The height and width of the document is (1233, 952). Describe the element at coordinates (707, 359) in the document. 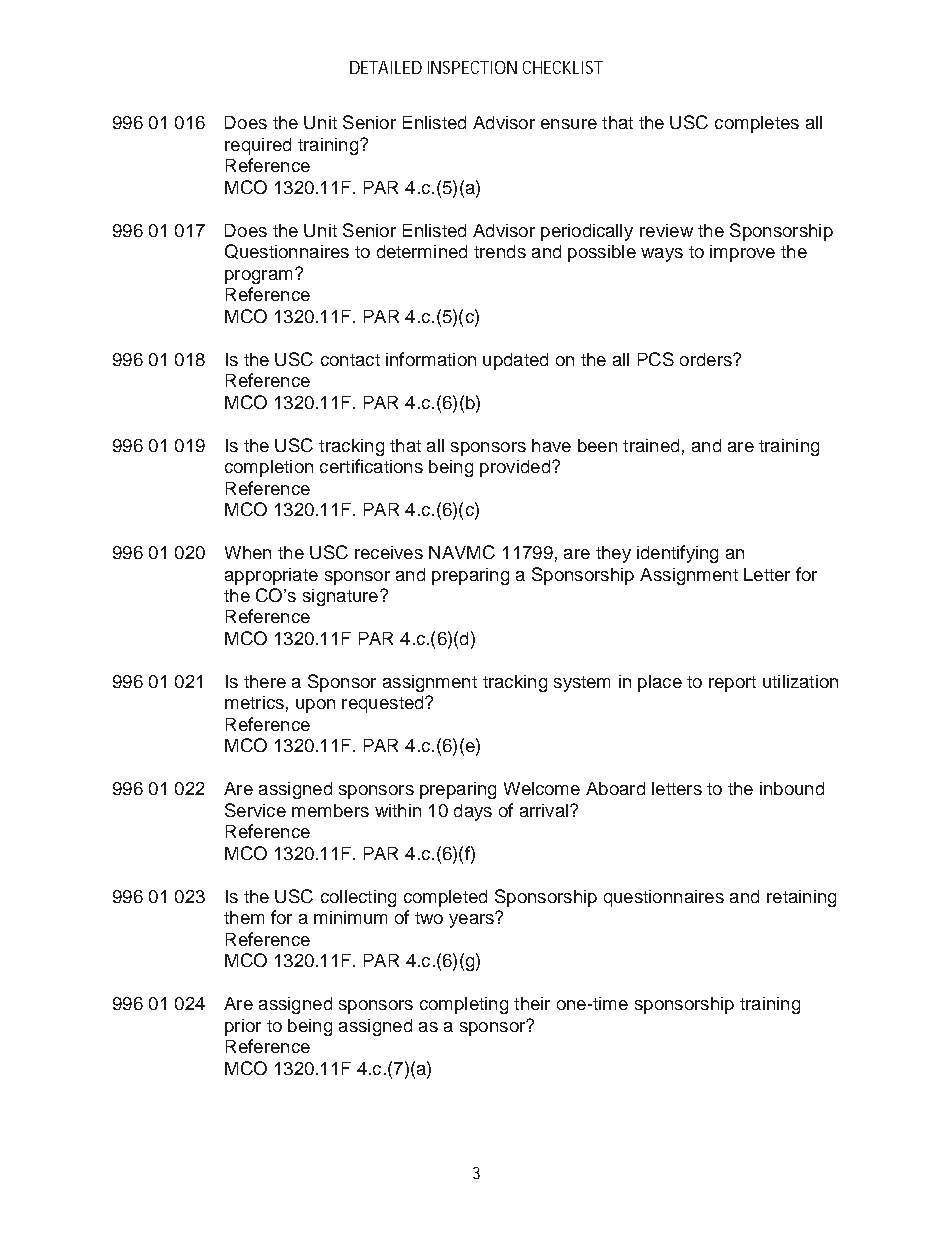

I see `orders` at that location.
